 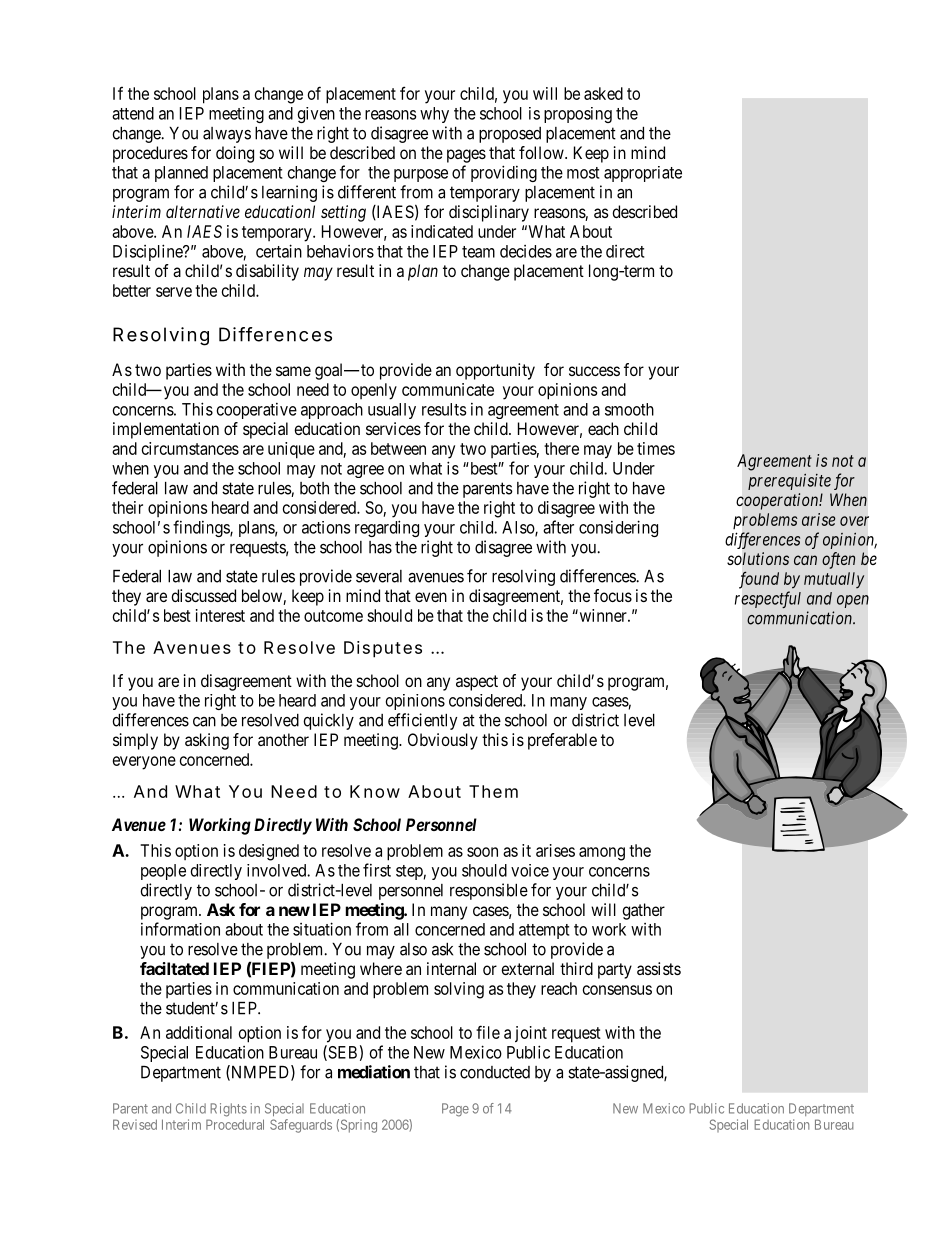 I want to click on respectful, so click(x=768, y=599).
